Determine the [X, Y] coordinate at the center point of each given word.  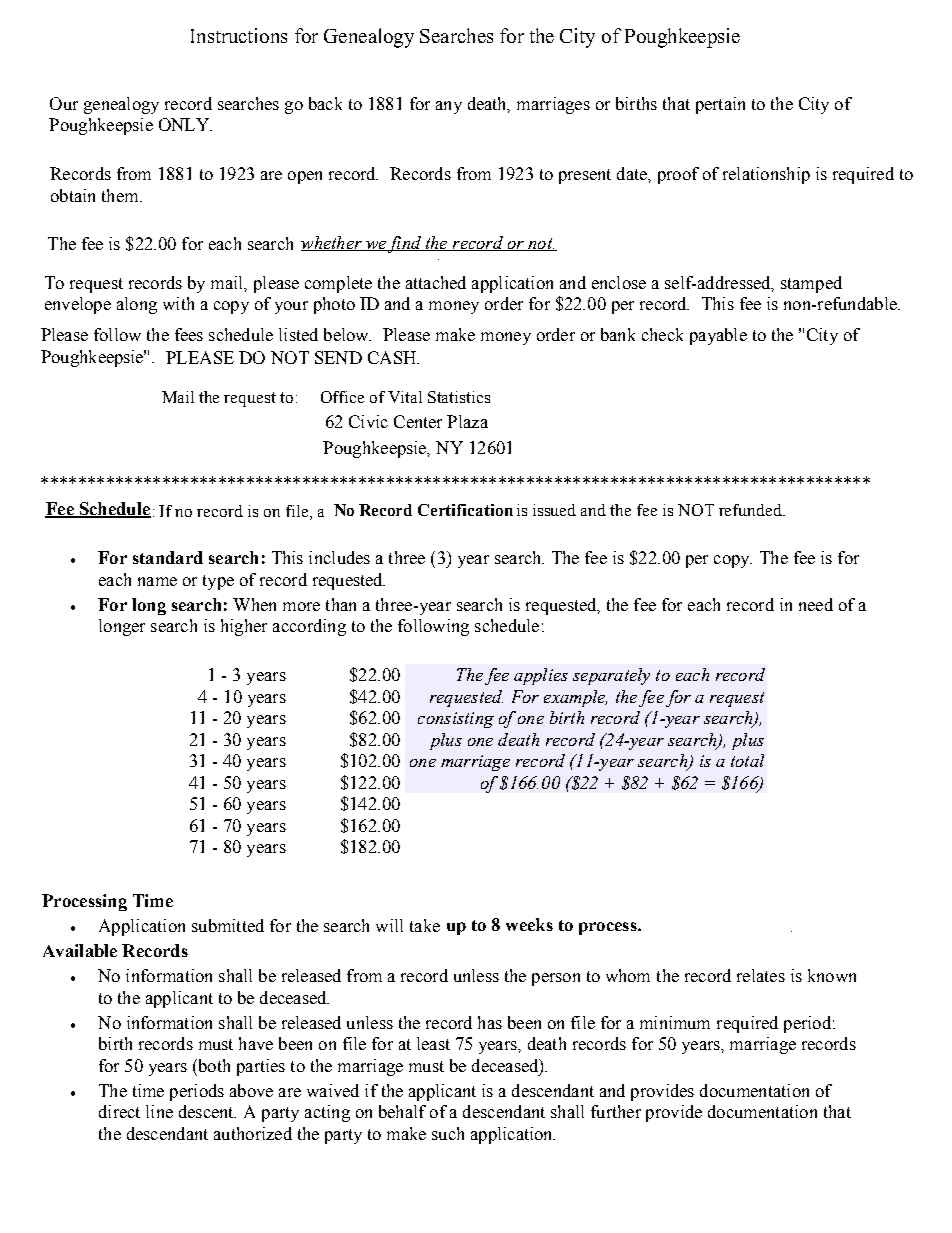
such [448, 1133]
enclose [619, 282]
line [159, 1111]
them [121, 195]
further [616, 1111]
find [405, 244]
